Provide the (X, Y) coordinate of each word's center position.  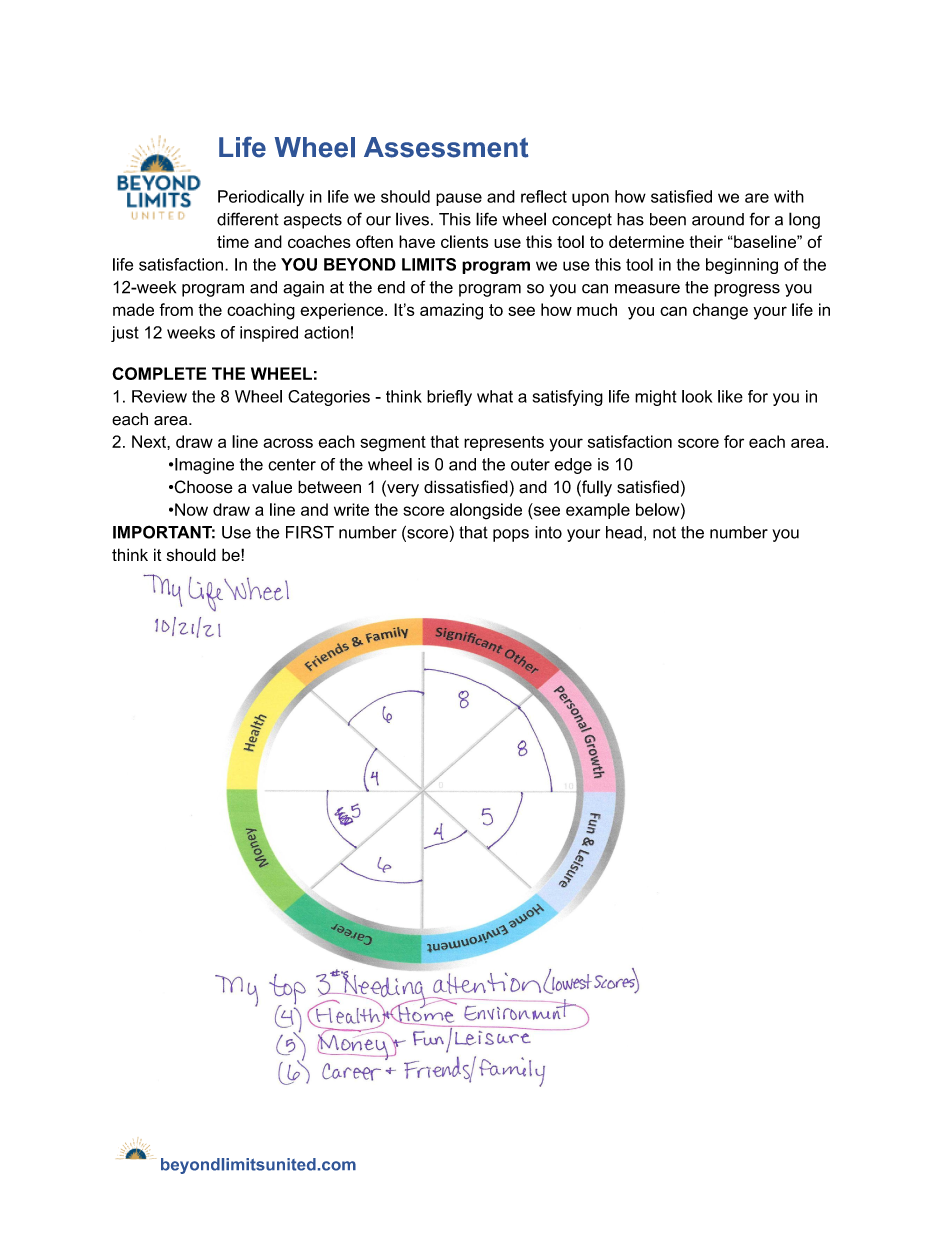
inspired (269, 334)
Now (191, 509)
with (789, 196)
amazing (451, 311)
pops (511, 535)
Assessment (446, 147)
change (720, 311)
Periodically (261, 198)
